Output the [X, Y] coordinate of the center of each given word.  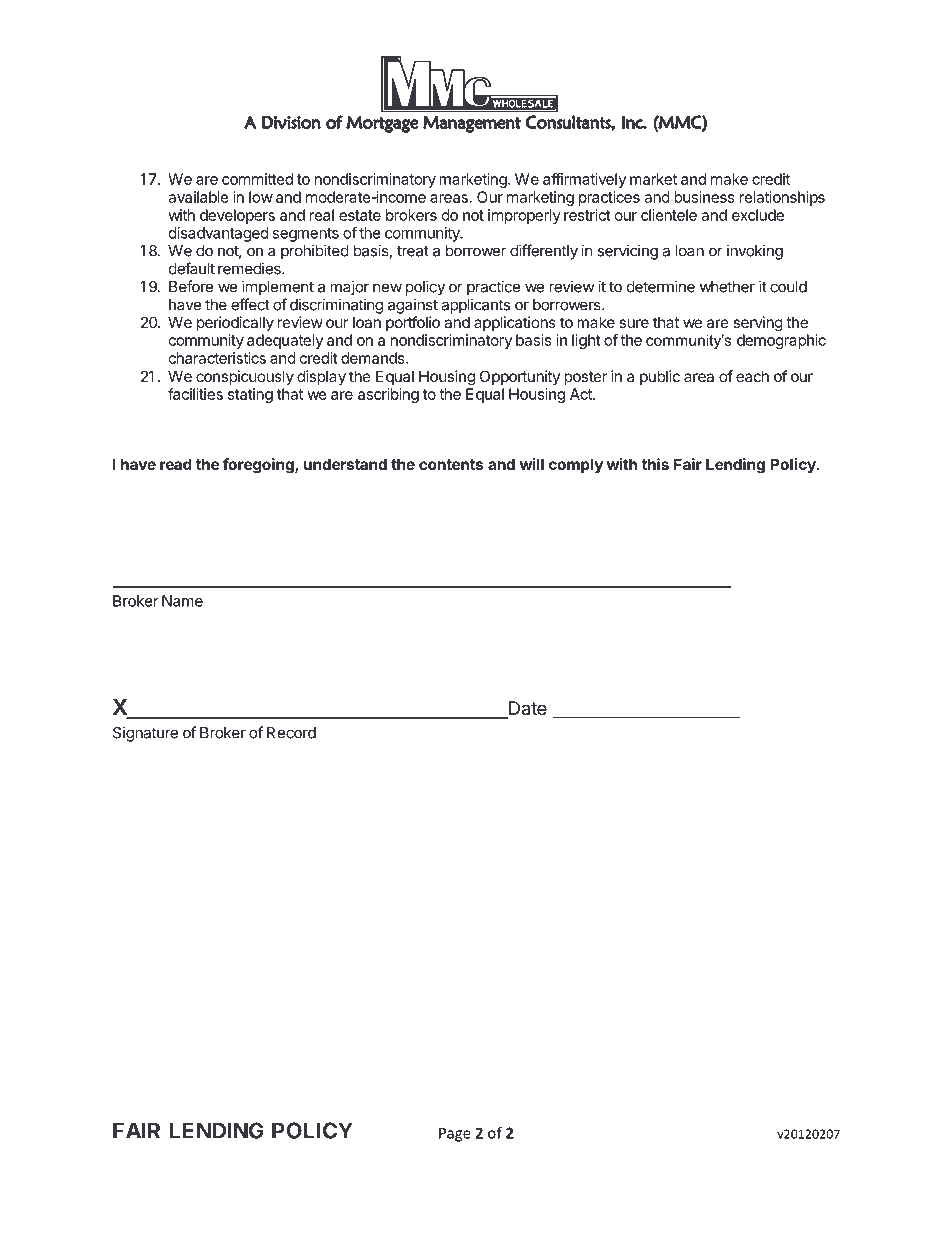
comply [576, 465]
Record [291, 733]
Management [472, 124]
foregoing [259, 466]
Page [455, 1134]
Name [182, 601]
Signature [145, 734]
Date [527, 709]
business [704, 197]
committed [257, 179]
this [655, 464]
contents [451, 464]
